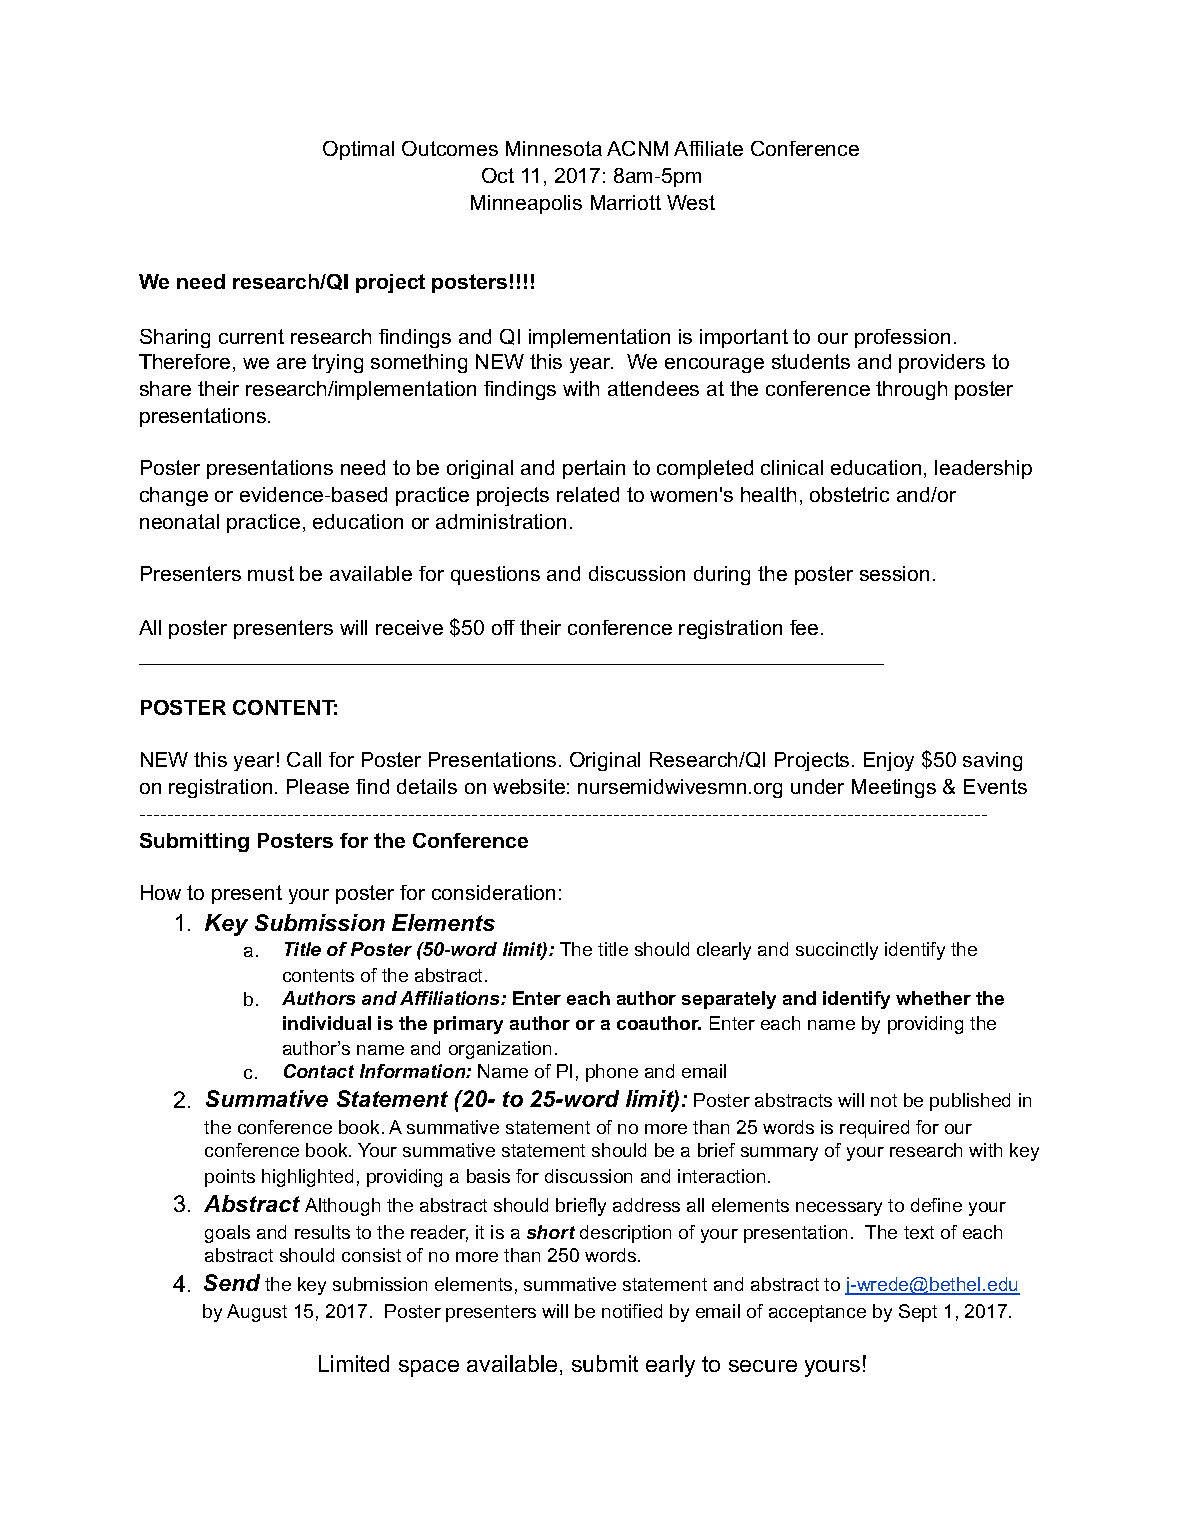  I want to click on website, so click(529, 786).
